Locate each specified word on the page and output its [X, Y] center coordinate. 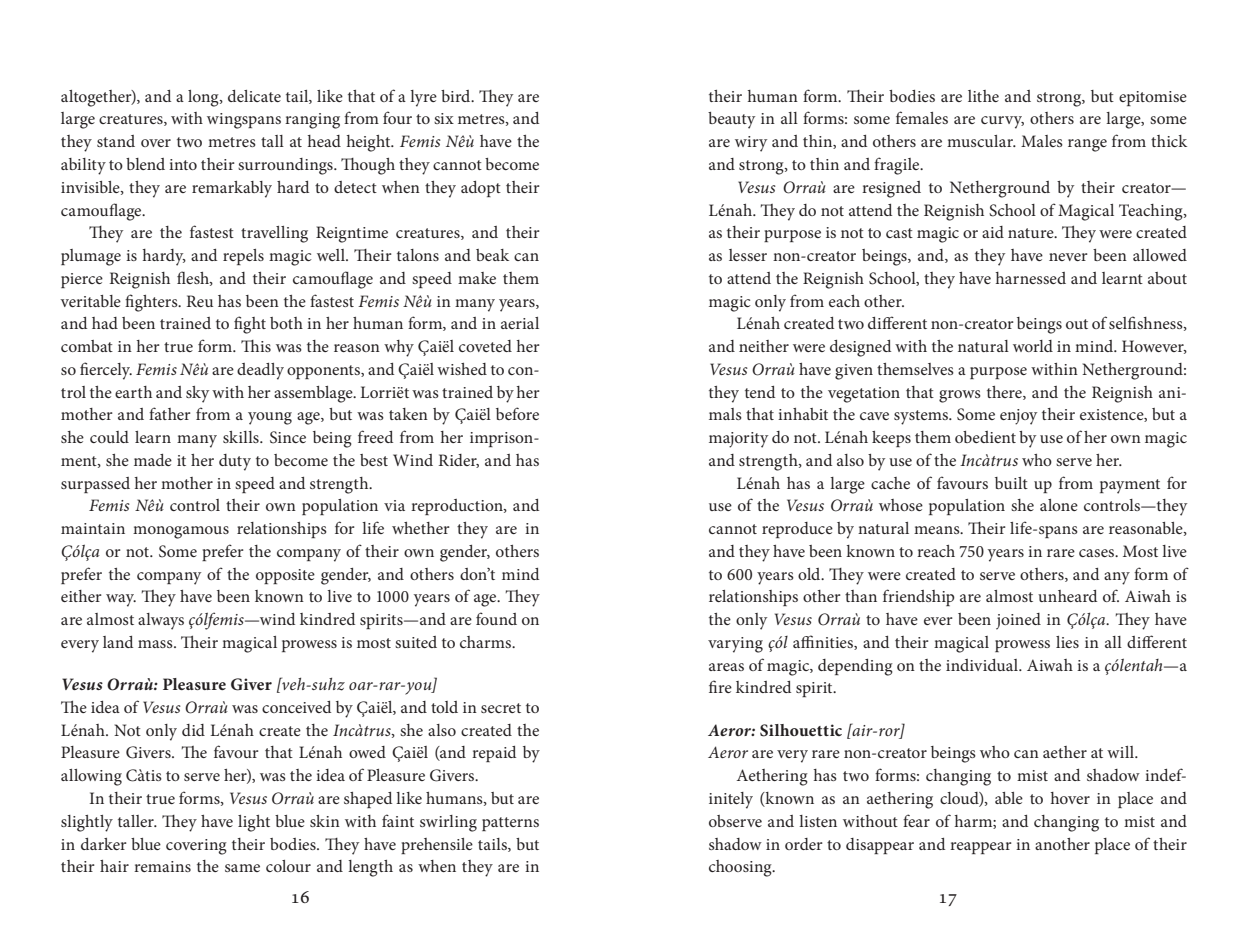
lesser [748, 255]
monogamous [181, 532]
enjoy [1018, 417]
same [242, 868]
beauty [731, 120]
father [170, 413]
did [193, 730]
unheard [1067, 596]
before [517, 413]
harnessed [1031, 278]
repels [243, 257]
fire [720, 686]
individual [983, 665]
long [204, 98]
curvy [1002, 122]
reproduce [797, 530]
